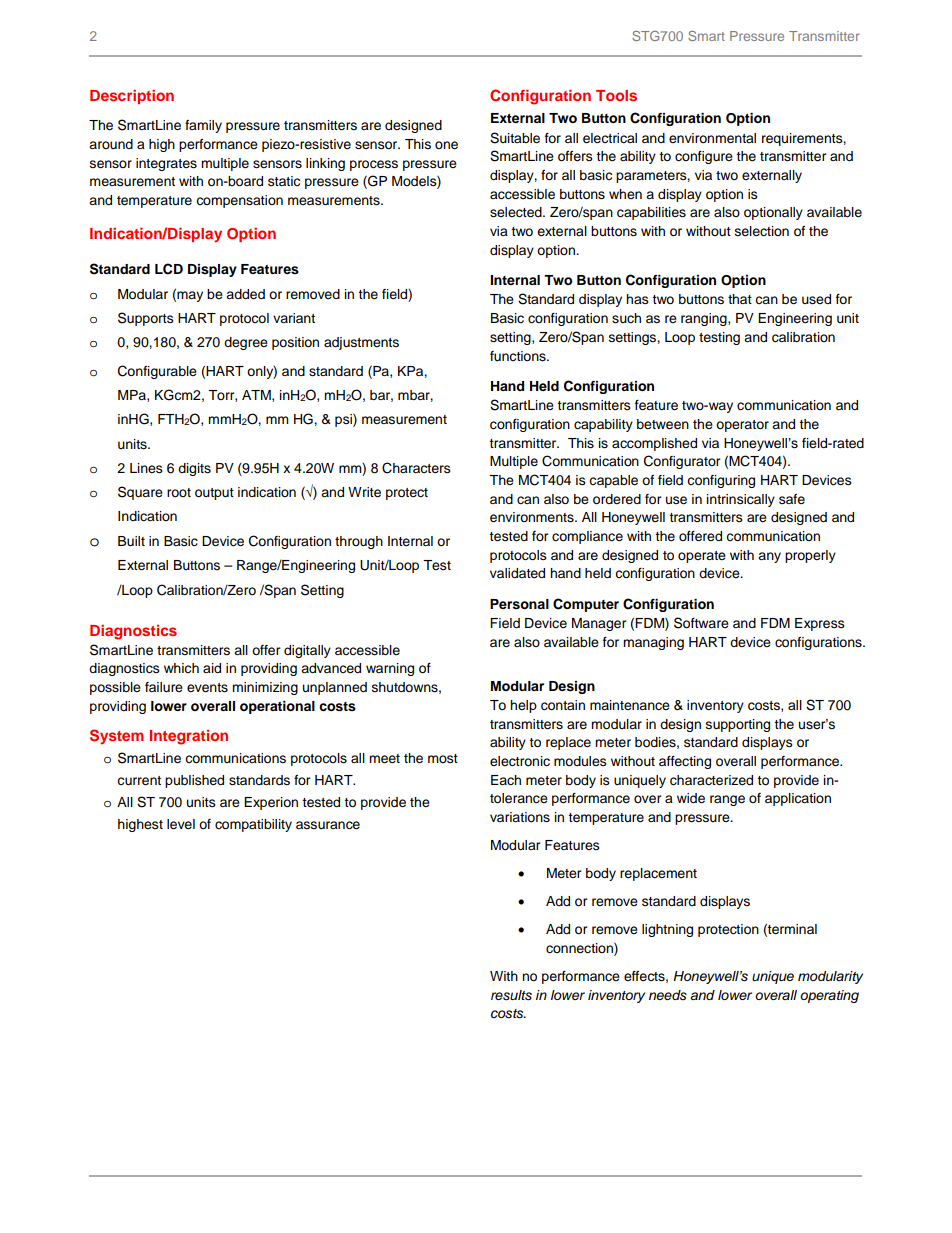 This screenshot has height=1233, width=952. I want to click on results, so click(511, 995).
